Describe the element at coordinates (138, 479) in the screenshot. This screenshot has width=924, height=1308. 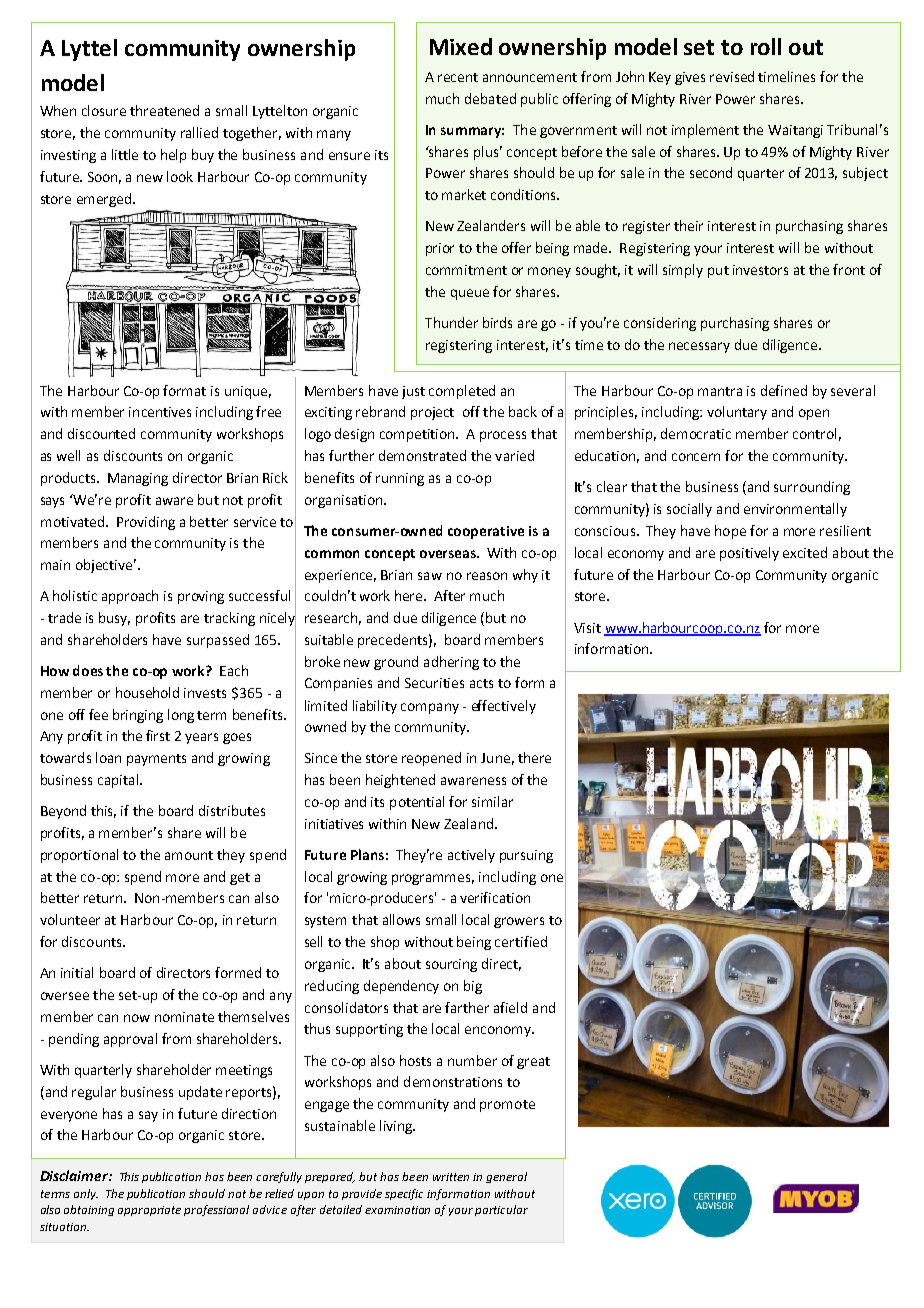
I see `Managing` at that location.
